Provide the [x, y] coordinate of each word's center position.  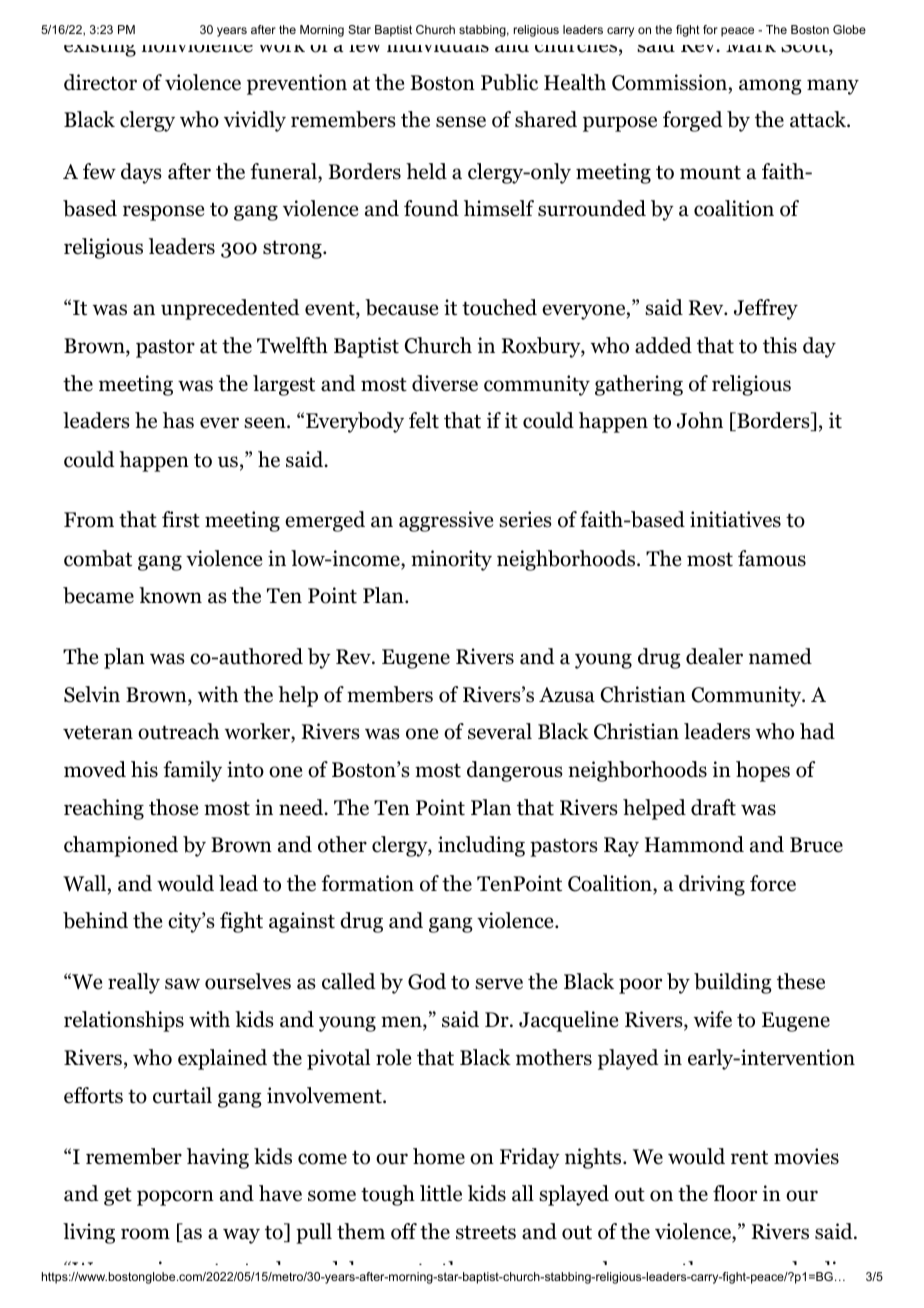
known [170, 595]
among [770, 87]
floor [735, 1193]
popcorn [175, 1198]
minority [451, 560]
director [100, 82]
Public [509, 82]
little [441, 1193]
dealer [714, 656]
